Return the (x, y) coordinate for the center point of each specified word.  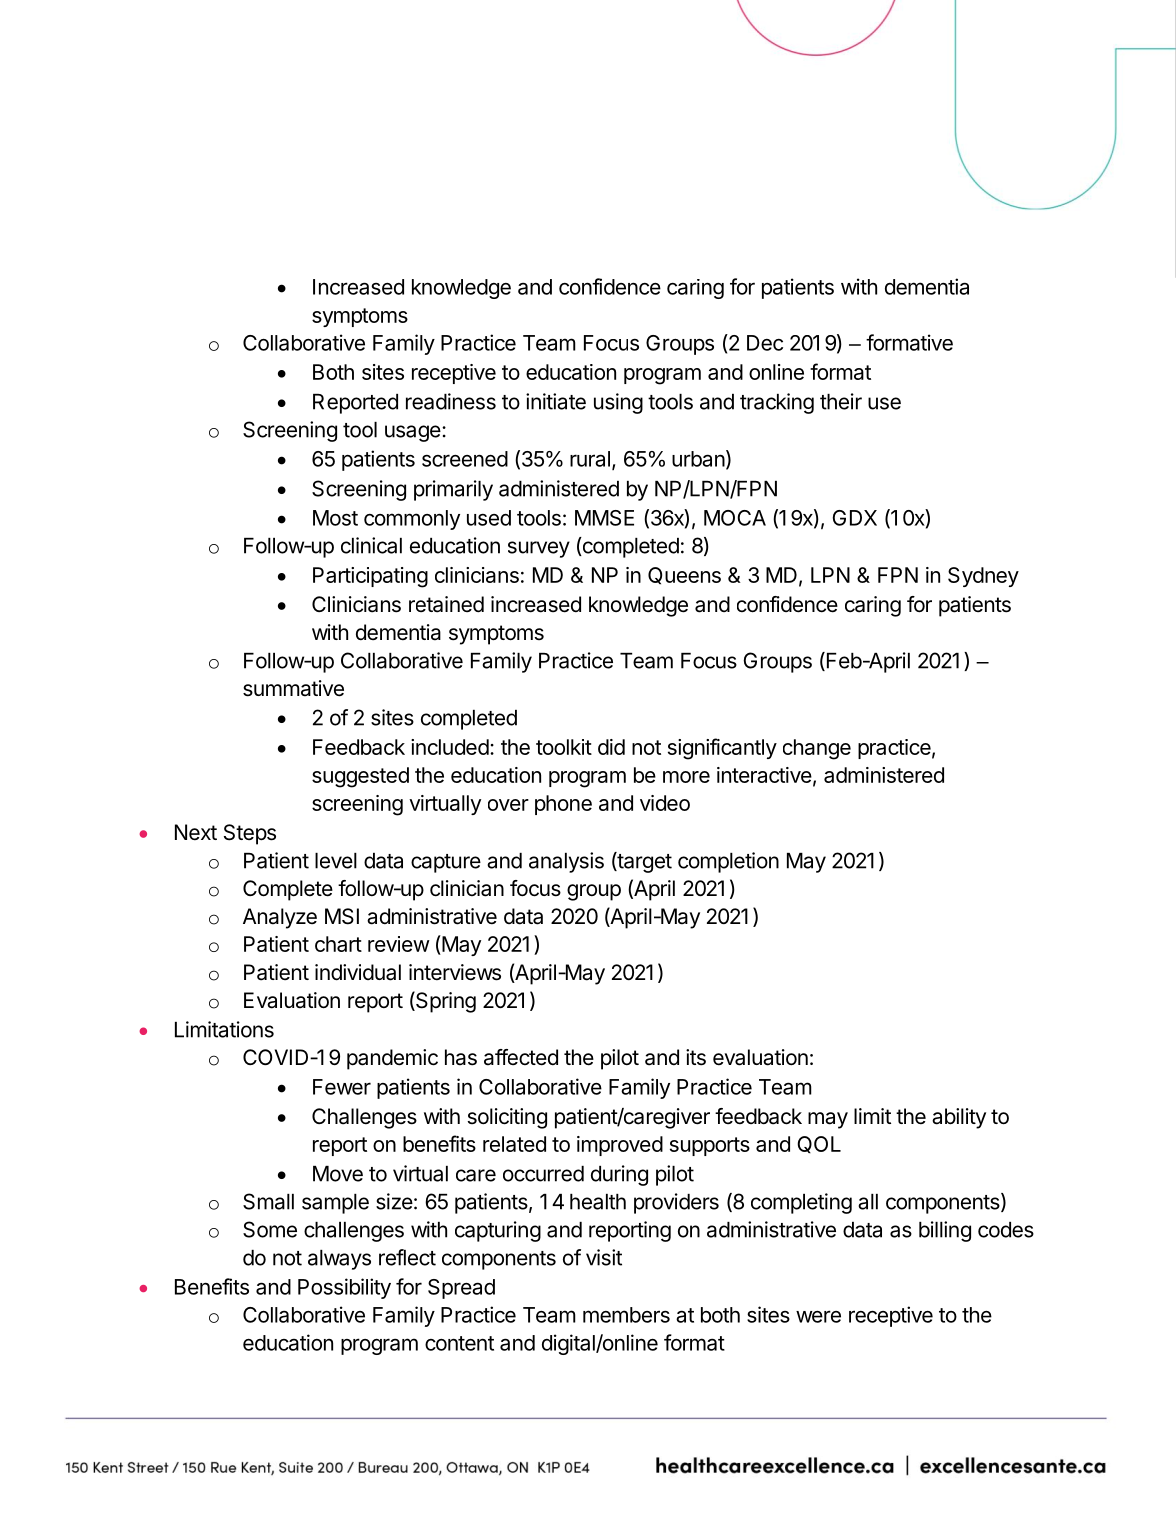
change (817, 749)
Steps (250, 834)
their (841, 401)
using (618, 403)
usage (414, 433)
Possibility (344, 1288)
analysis (566, 862)
